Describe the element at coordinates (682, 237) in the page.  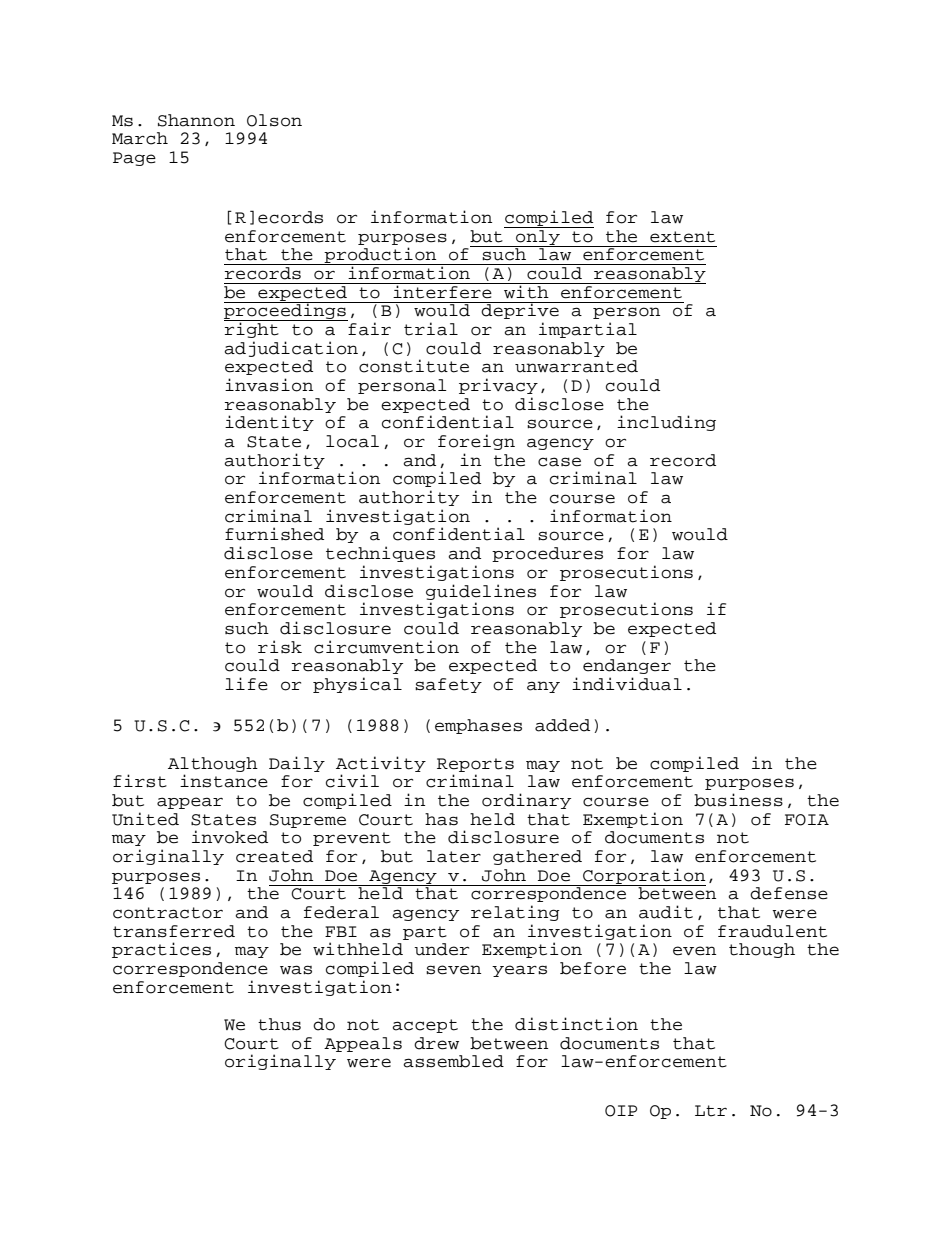
I see `extent` at that location.
